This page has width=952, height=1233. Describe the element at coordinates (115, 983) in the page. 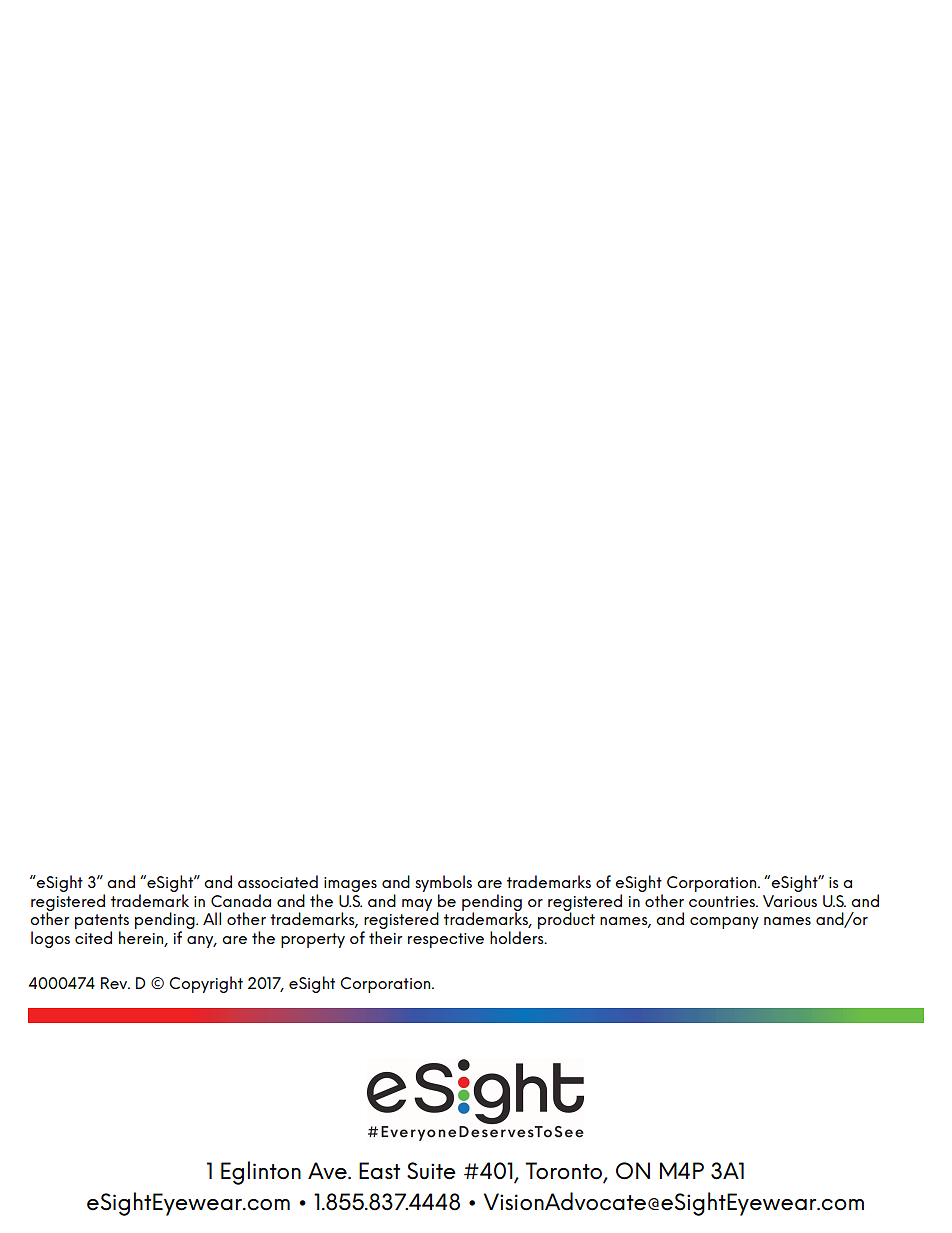

I see `Rev` at that location.
